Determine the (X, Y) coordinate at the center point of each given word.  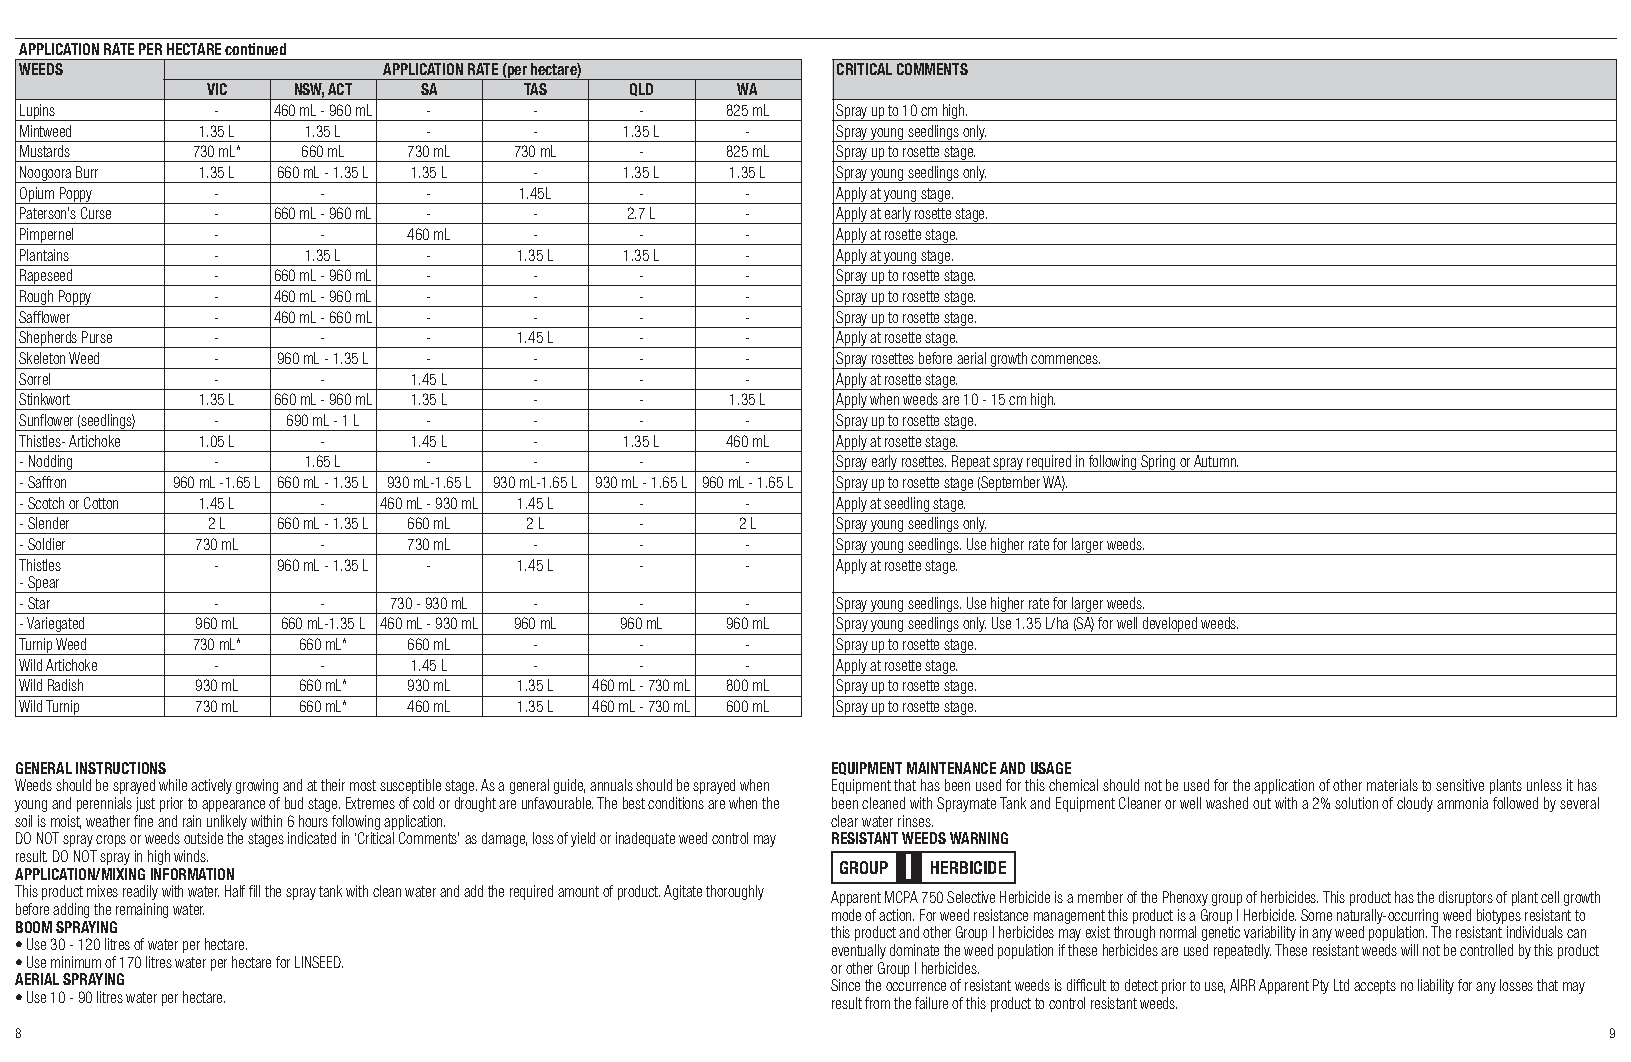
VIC (217, 89)
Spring (1158, 463)
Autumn (1216, 461)
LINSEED (319, 962)
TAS (535, 89)
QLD (642, 91)
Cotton (101, 503)
